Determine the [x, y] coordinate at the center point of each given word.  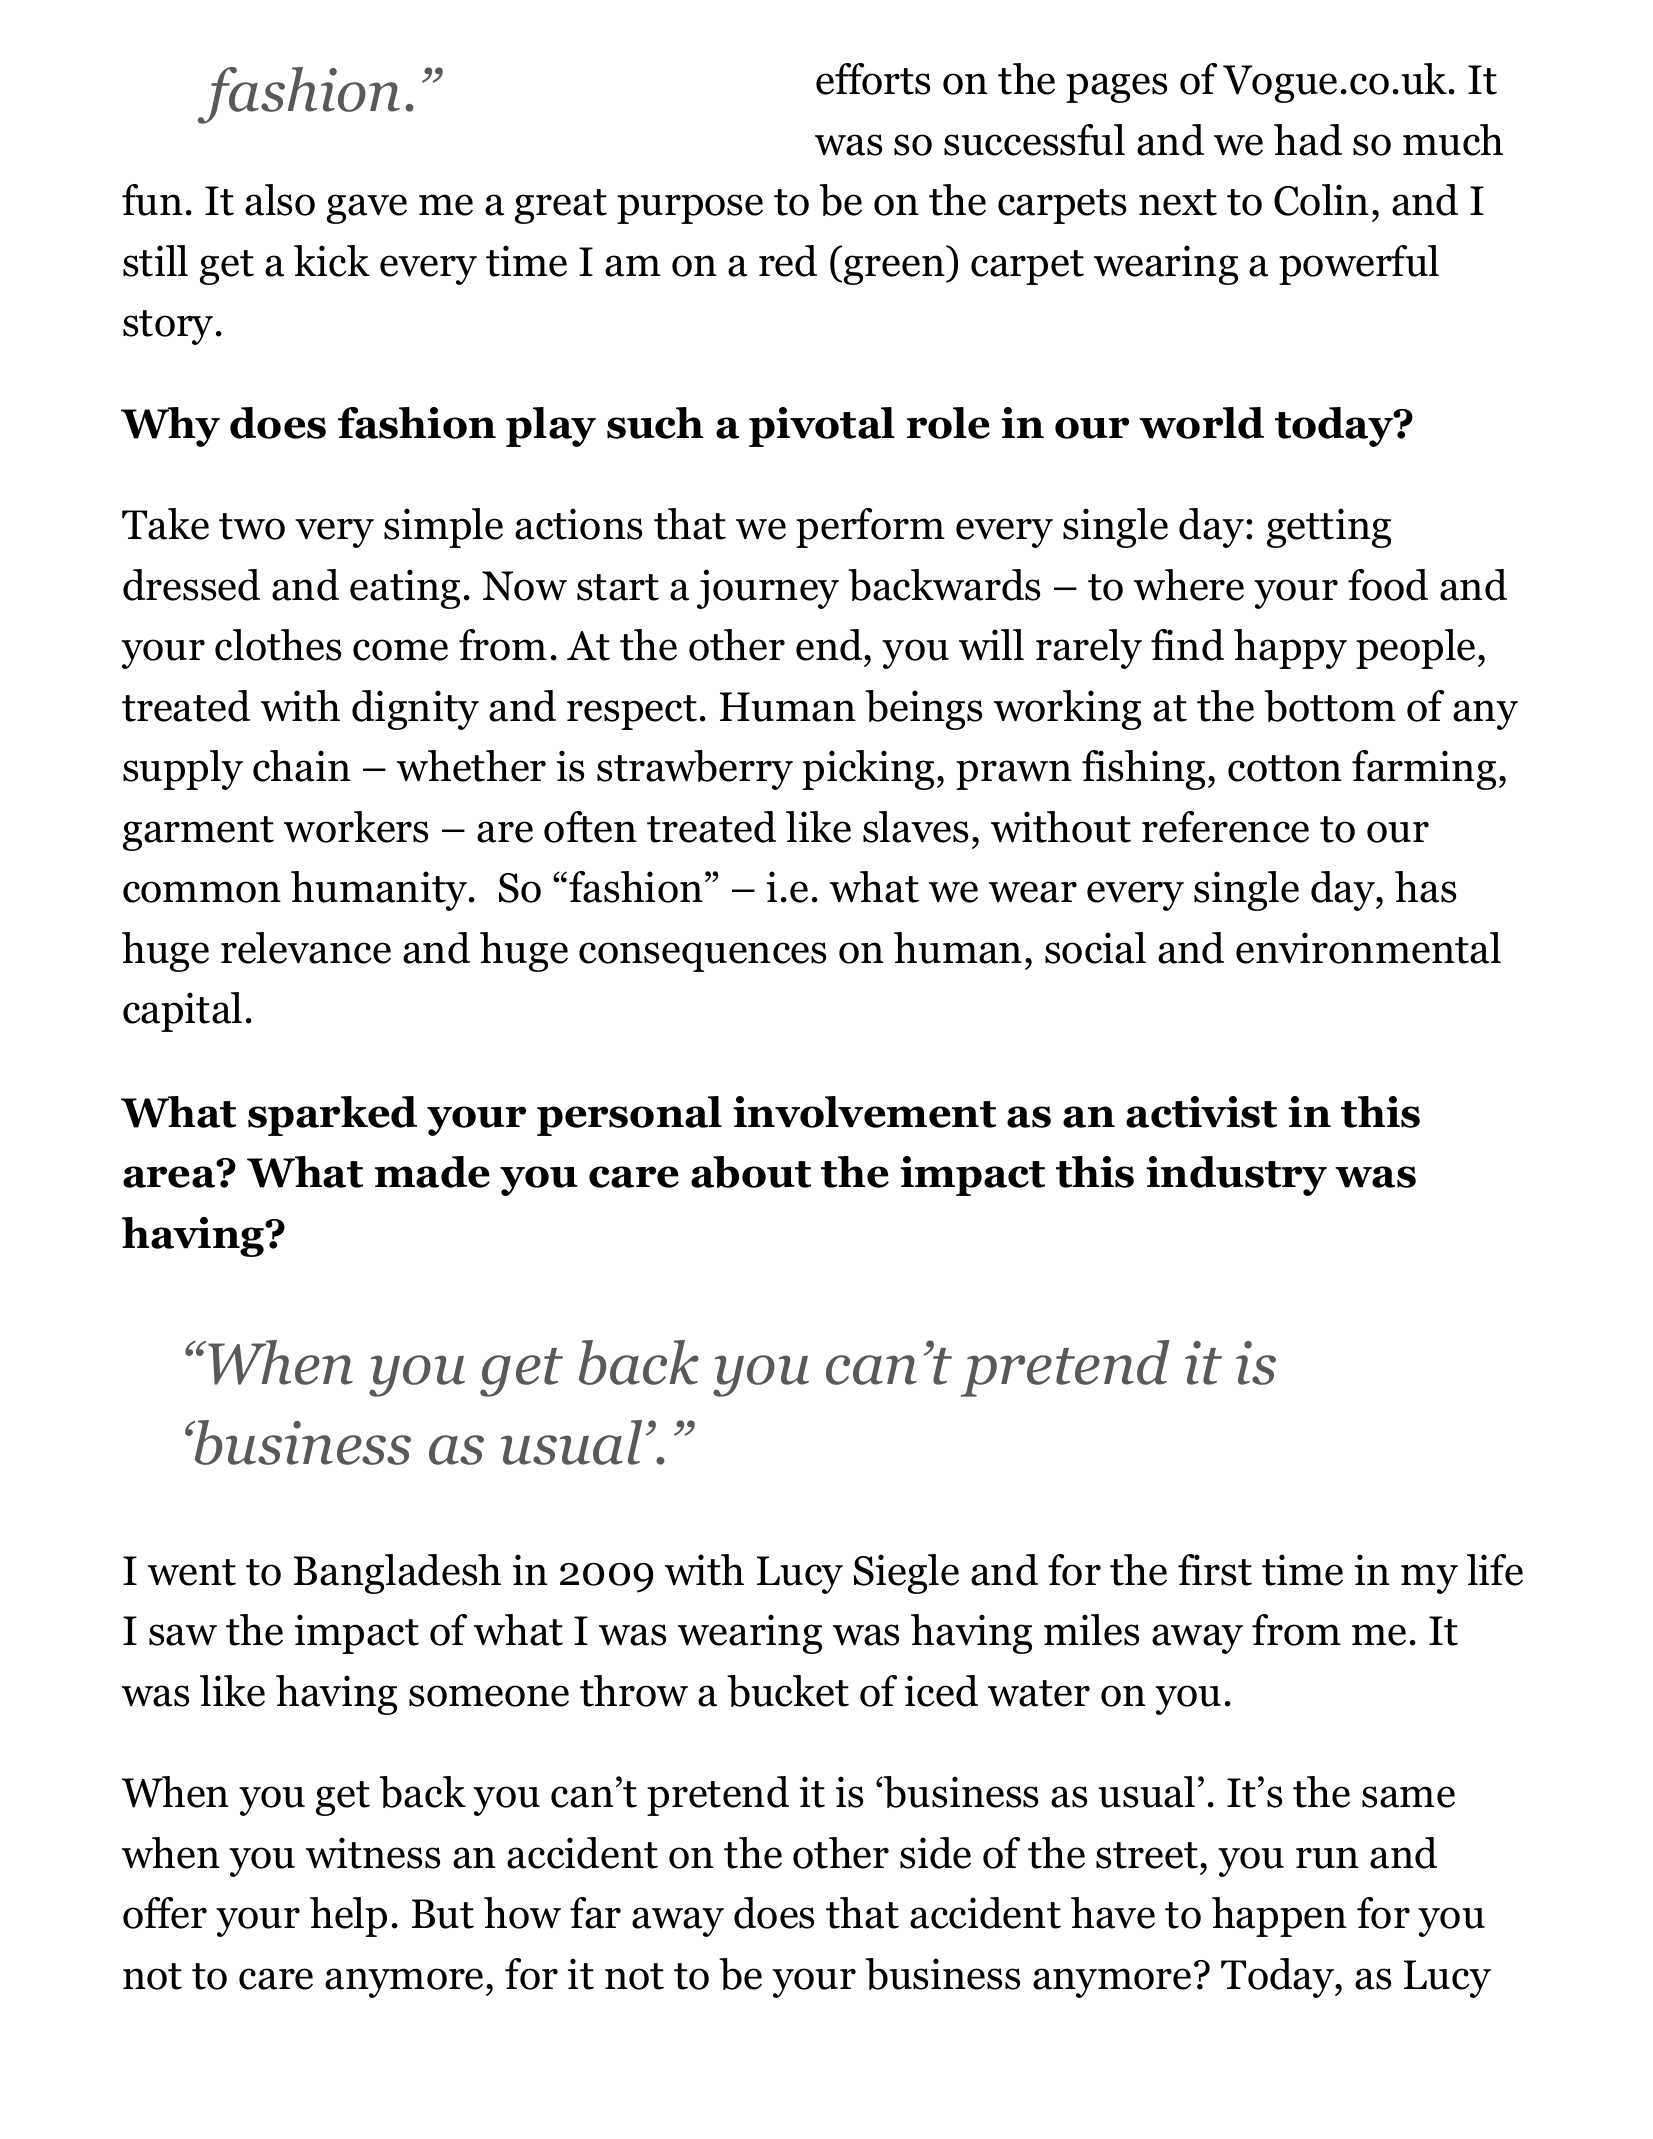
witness [373, 1853]
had [1308, 140]
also [280, 200]
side [935, 1853]
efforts [873, 79]
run [1327, 1858]
